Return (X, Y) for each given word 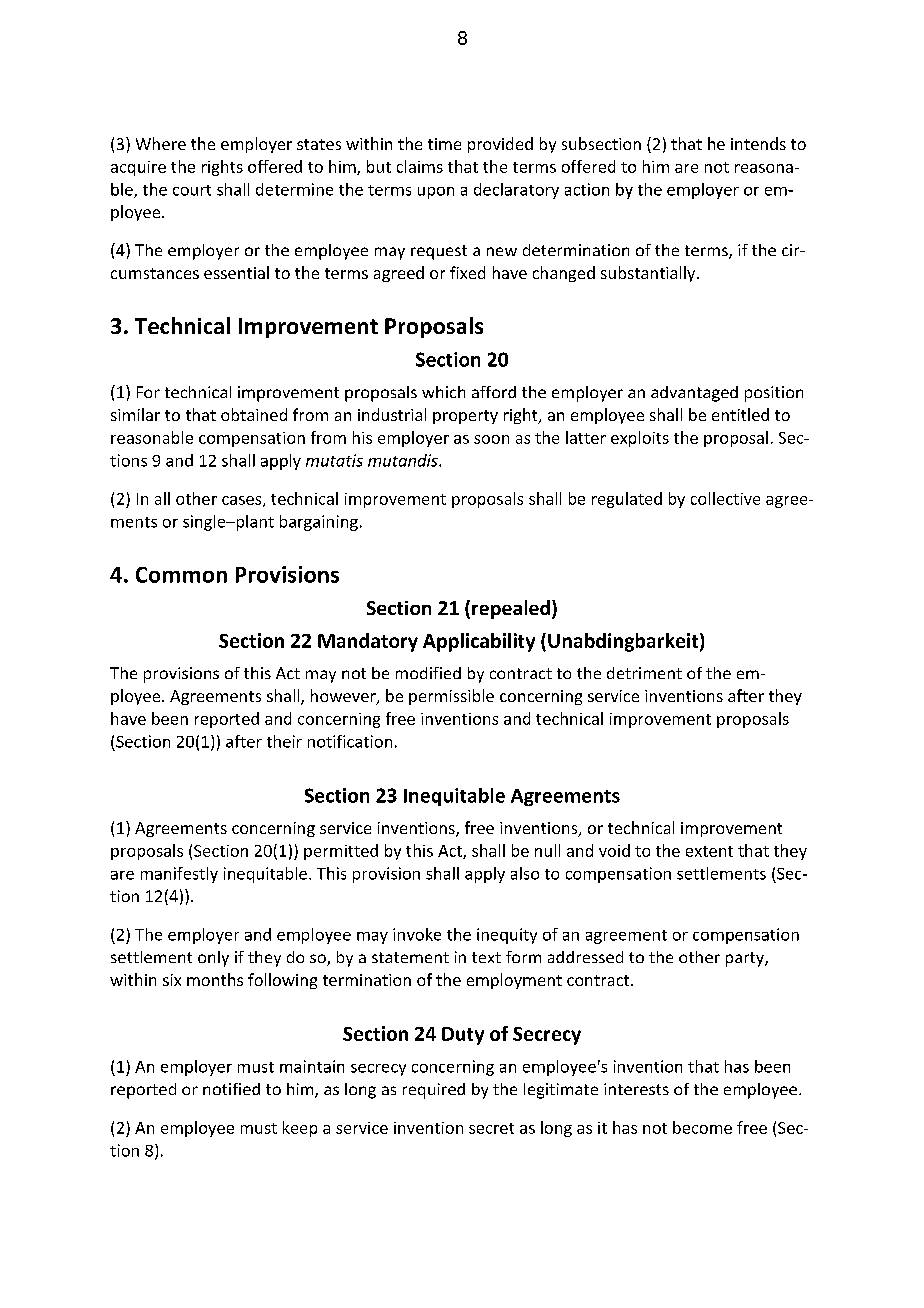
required (434, 1091)
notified (231, 1089)
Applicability (479, 642)
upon (436, 193)
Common (181, 575)
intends (758, 143)
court (192, 190)
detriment (644, 673)
